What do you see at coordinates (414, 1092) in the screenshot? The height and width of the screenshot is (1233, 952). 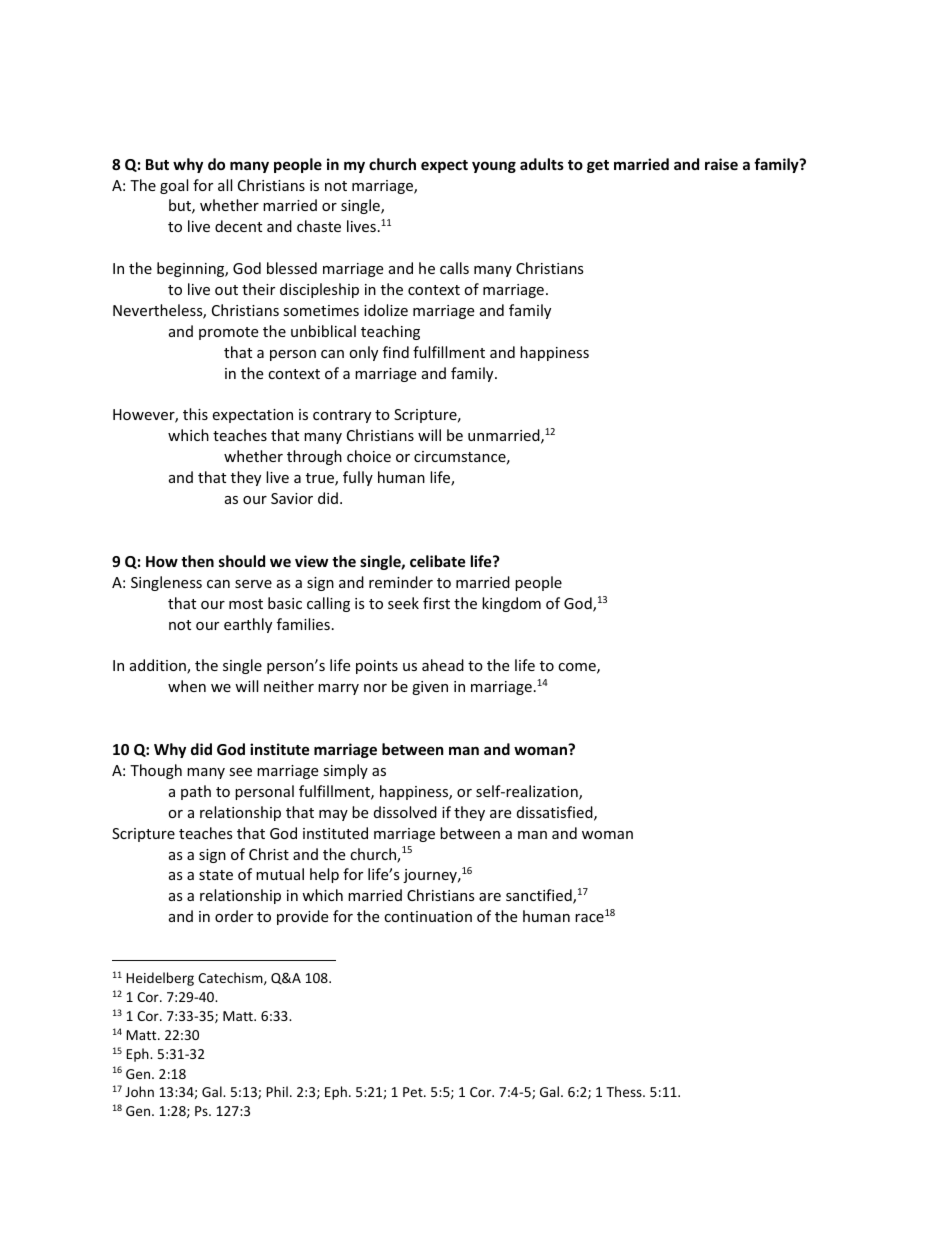 I see `Pet` at bounding box center [414, 1092].
